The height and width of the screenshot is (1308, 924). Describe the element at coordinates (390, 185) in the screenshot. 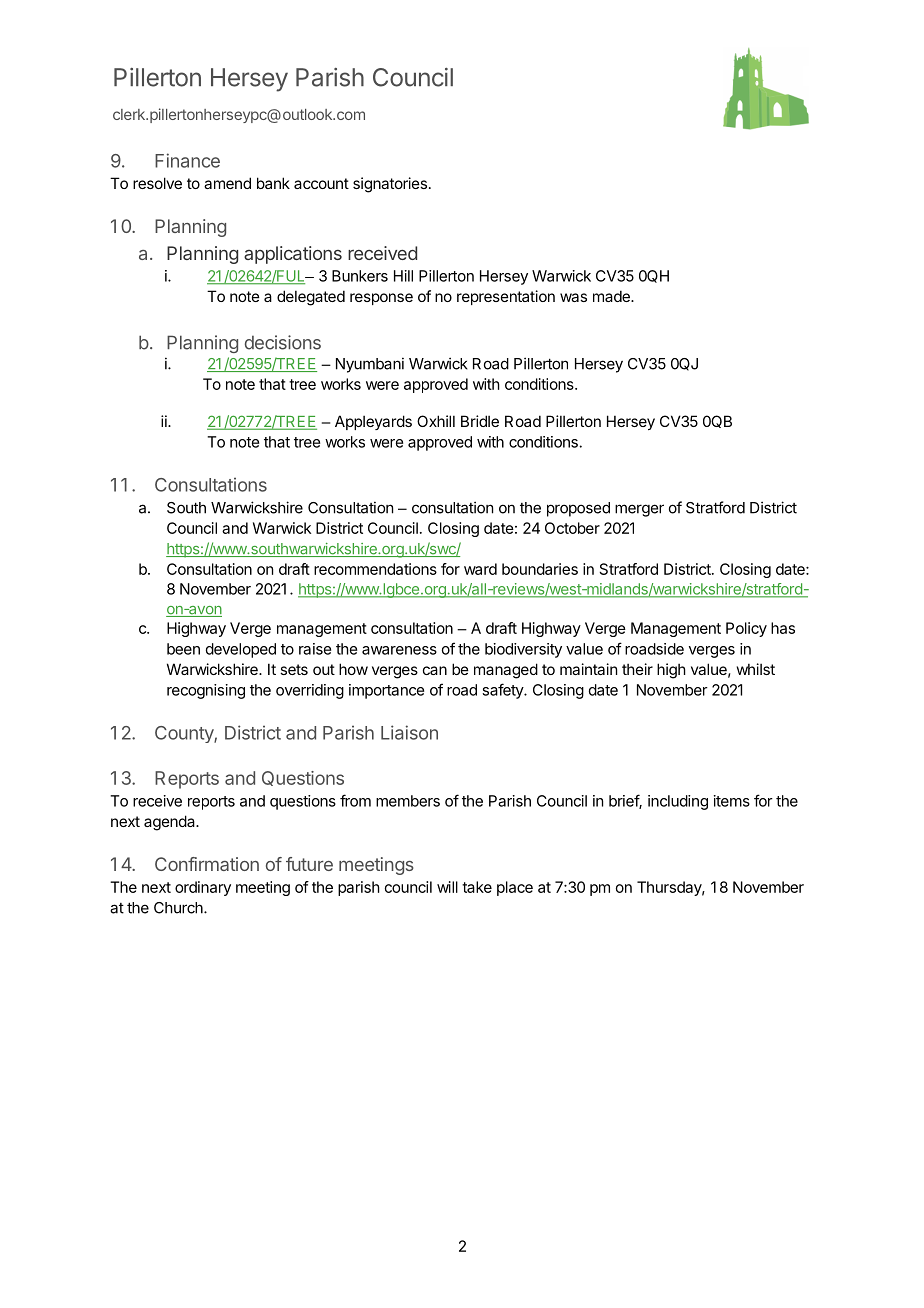

I see `signatories` at that location.
